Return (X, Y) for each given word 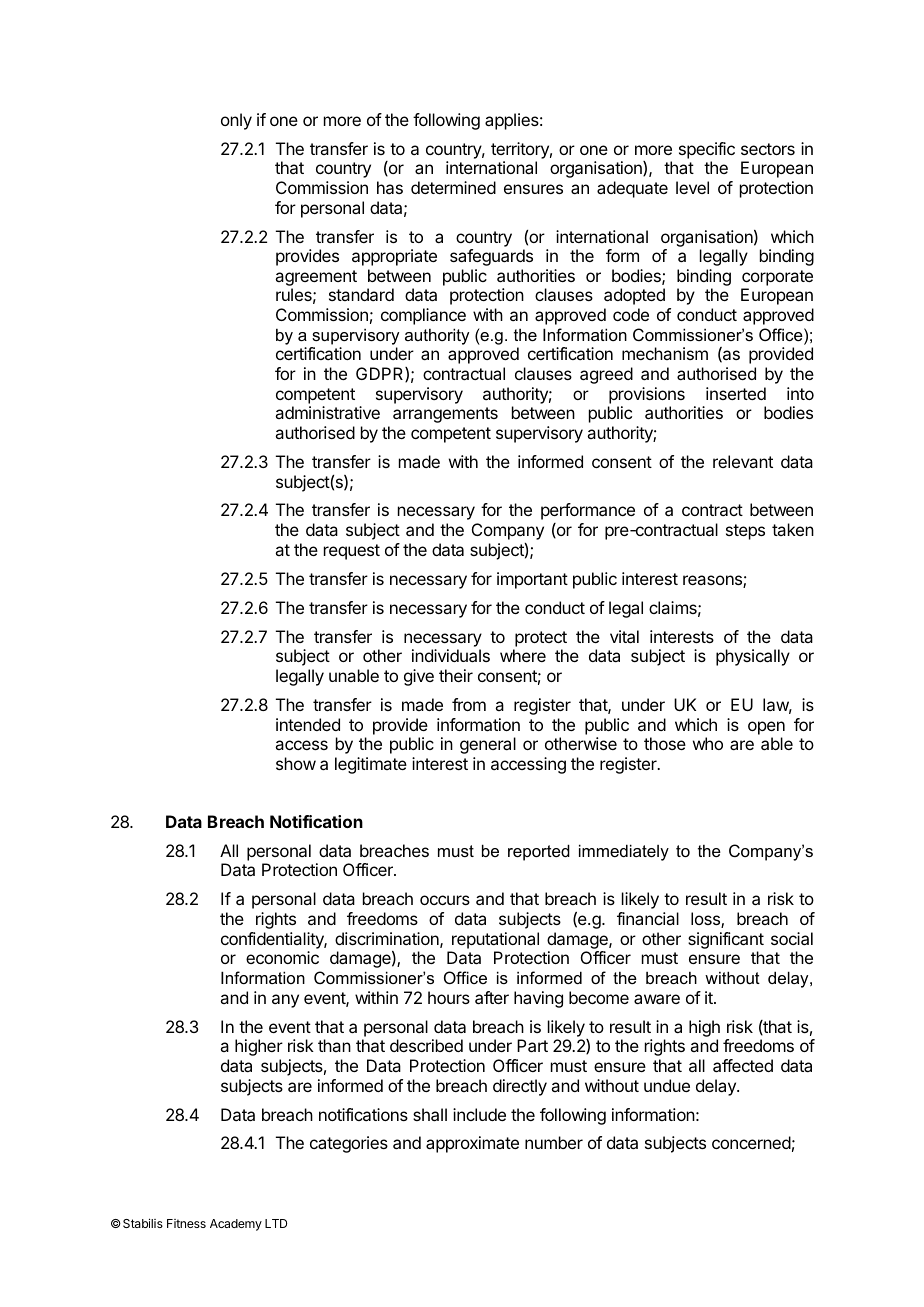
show (296, 763)
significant (726, 940)
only (236, 121)
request (352, 552)
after (492, 997)
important (532, 580)
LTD (276, 1223)
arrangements (445, 415)
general (488, 745)
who (708, 743)
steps (745, 532)
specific (707, 150)
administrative (327, 412)
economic (282, 957)
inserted (736, 393)
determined (453, 187)
